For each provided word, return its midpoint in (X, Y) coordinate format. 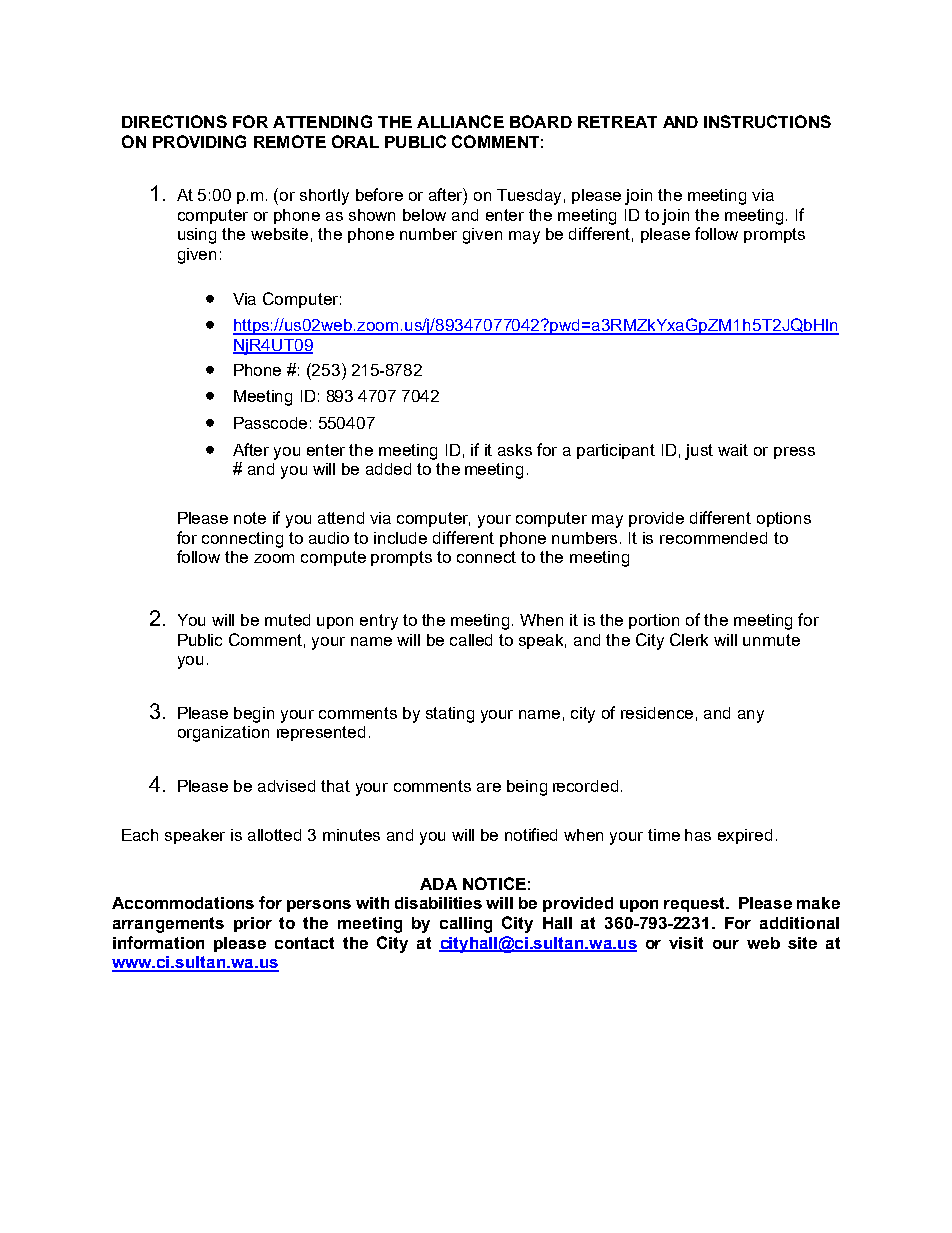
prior (253, 924)
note (250, 518)
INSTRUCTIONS (767, 121)
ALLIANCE (460, 121)
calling (466, 925)
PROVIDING (199, 141)
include (400, 538)
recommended (713, 538)
